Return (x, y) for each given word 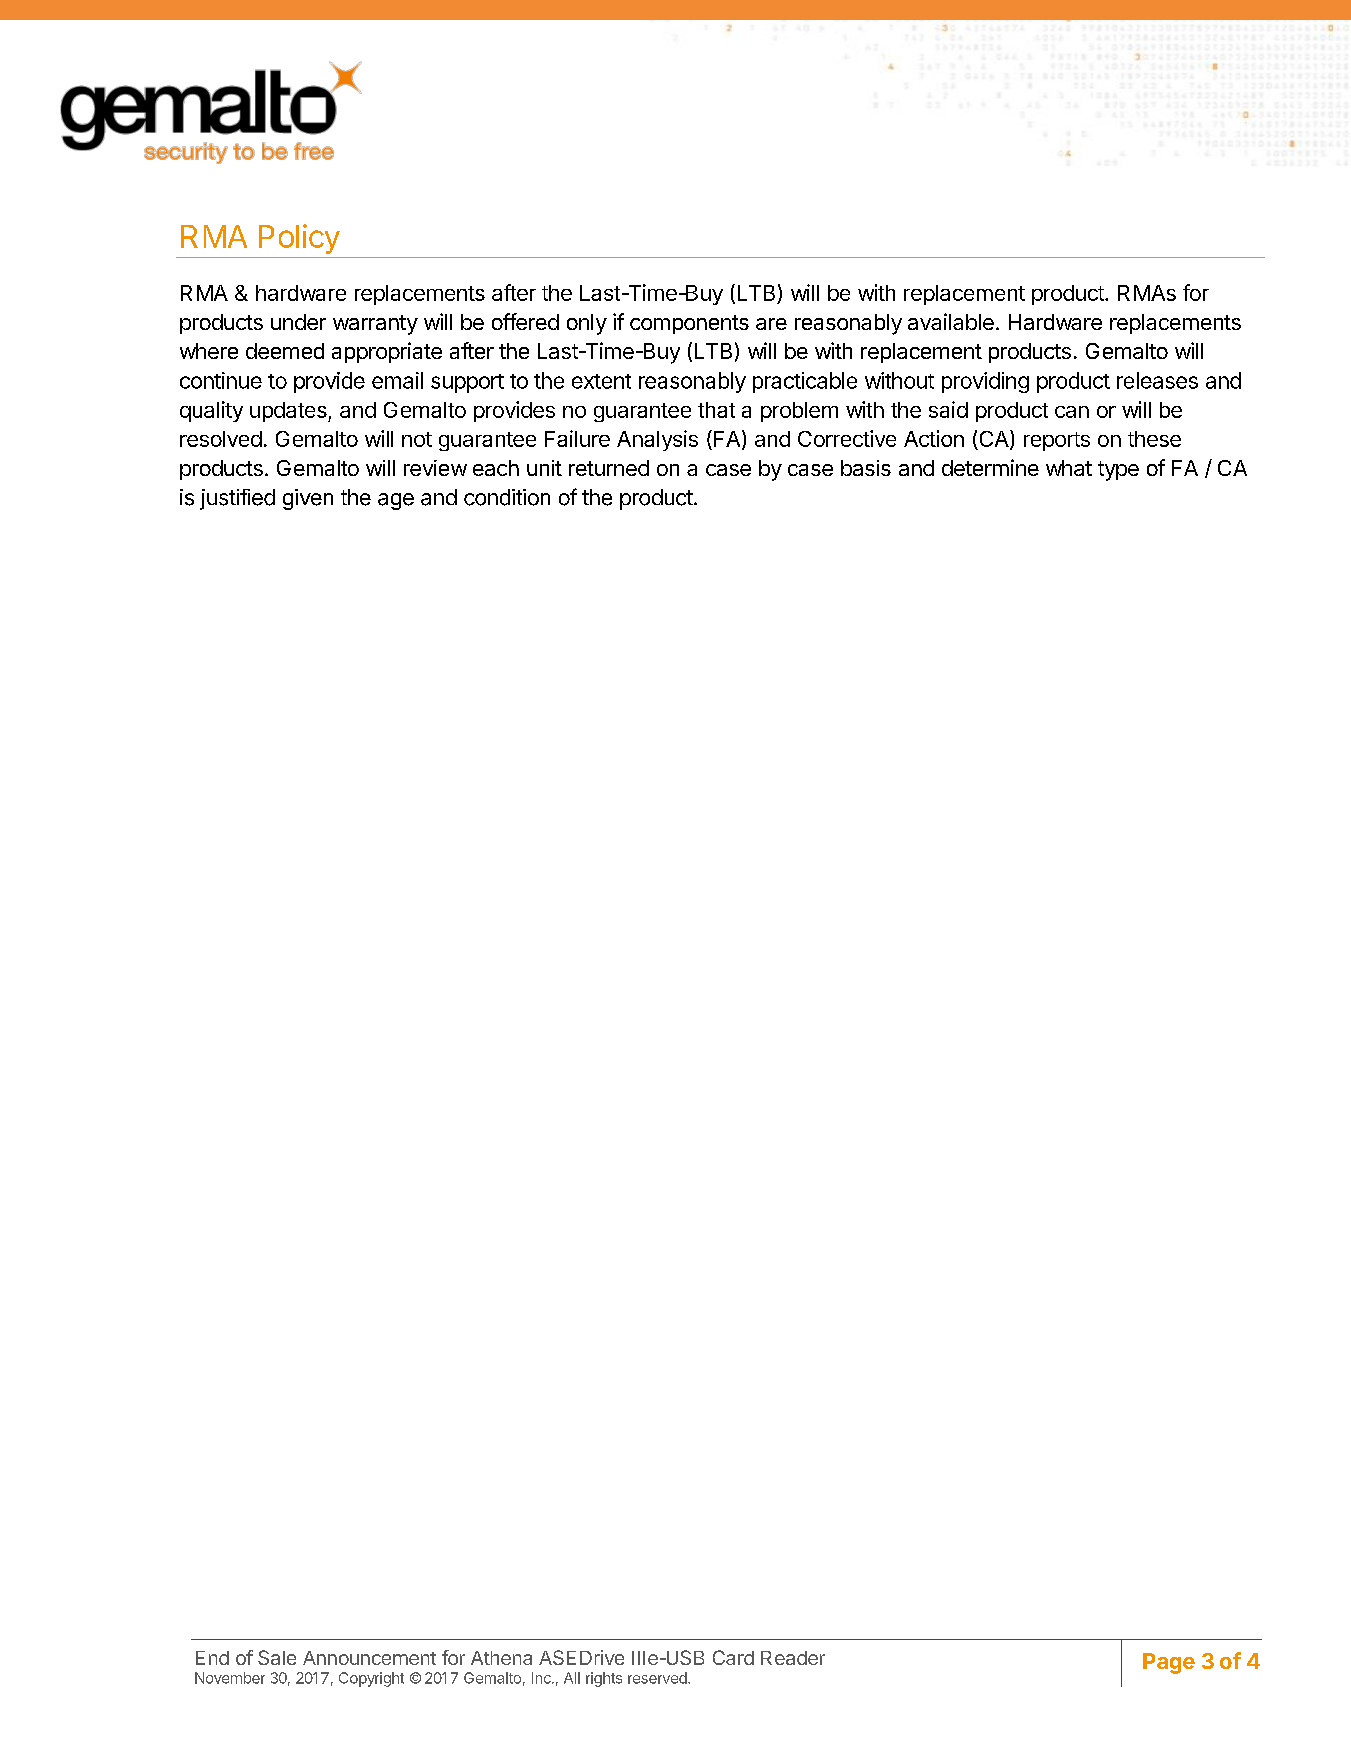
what (1069, 468)
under (298, 322)
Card (733, 1657)
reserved (658, 1678)
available (951, 321)
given (308, 499)
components (689, 324)
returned (609, 468)
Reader (793, 1658)
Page (1169, 1663)
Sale (277, 1657)
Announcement (369, 1658)
